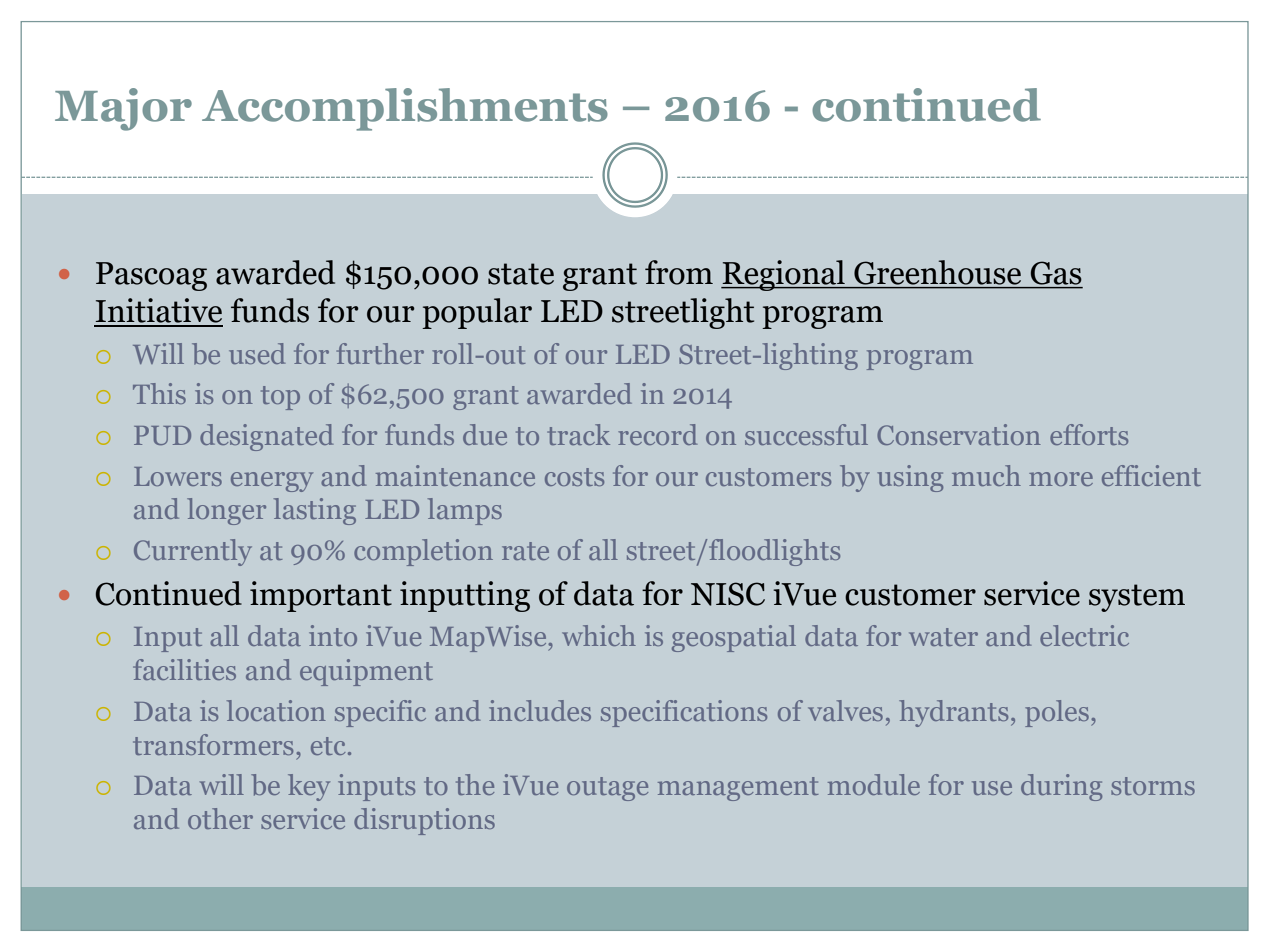 The height and width of the screenshot is (952, 1270). What do you see at coordinates (405, 109) in the screenshot?
I see `Accomplishments` at bounding box center [405, 109].
